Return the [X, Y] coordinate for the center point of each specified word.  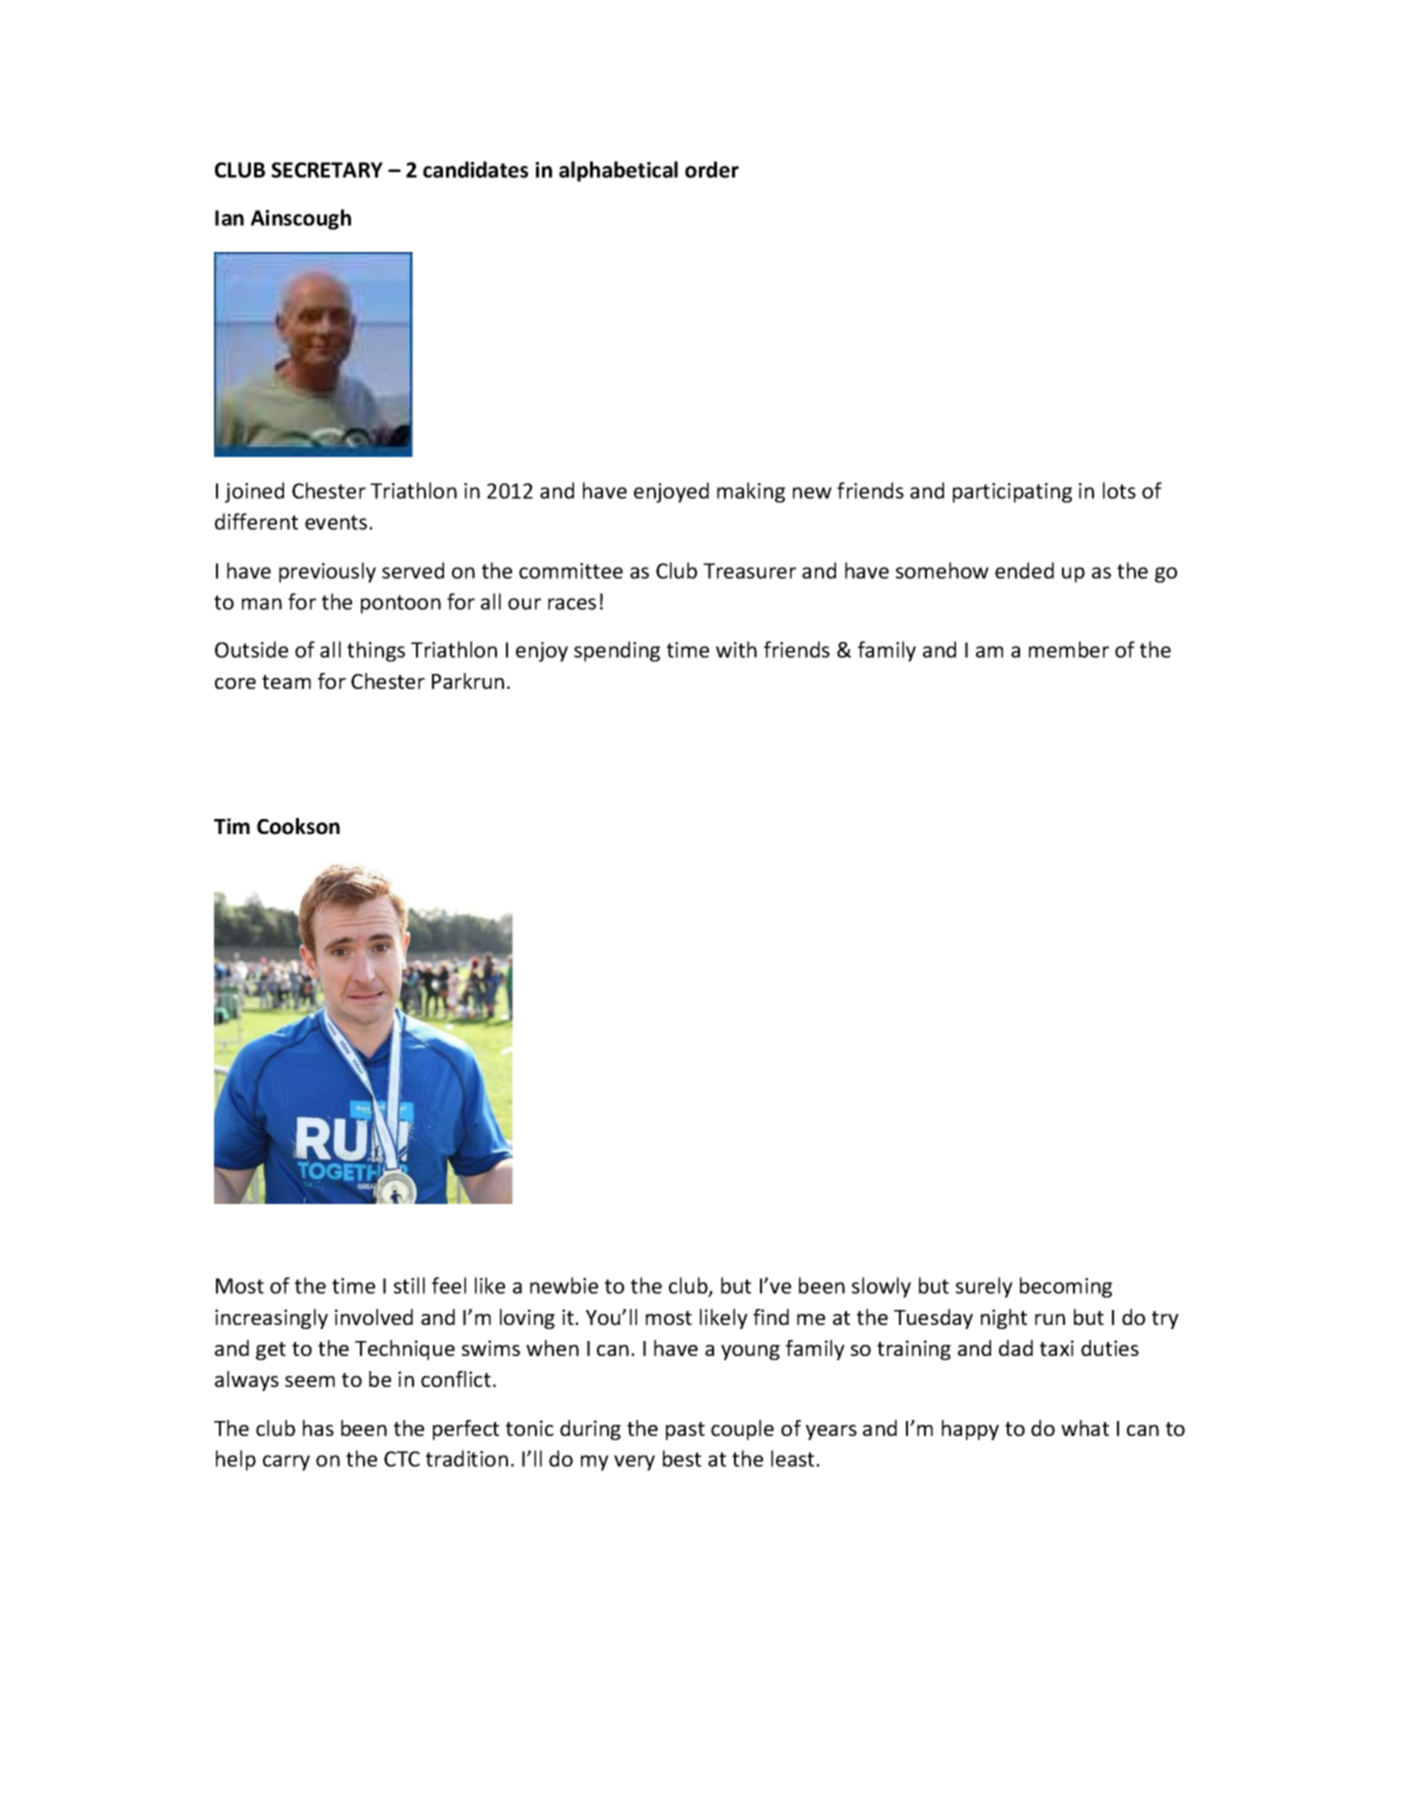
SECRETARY [327, 170]
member [1069, 649]
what [1085, 1428]
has [318, 1428]
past [685, 1431]
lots [1119, 490]
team [286, 682]
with [736, 649]
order [712, 169]
